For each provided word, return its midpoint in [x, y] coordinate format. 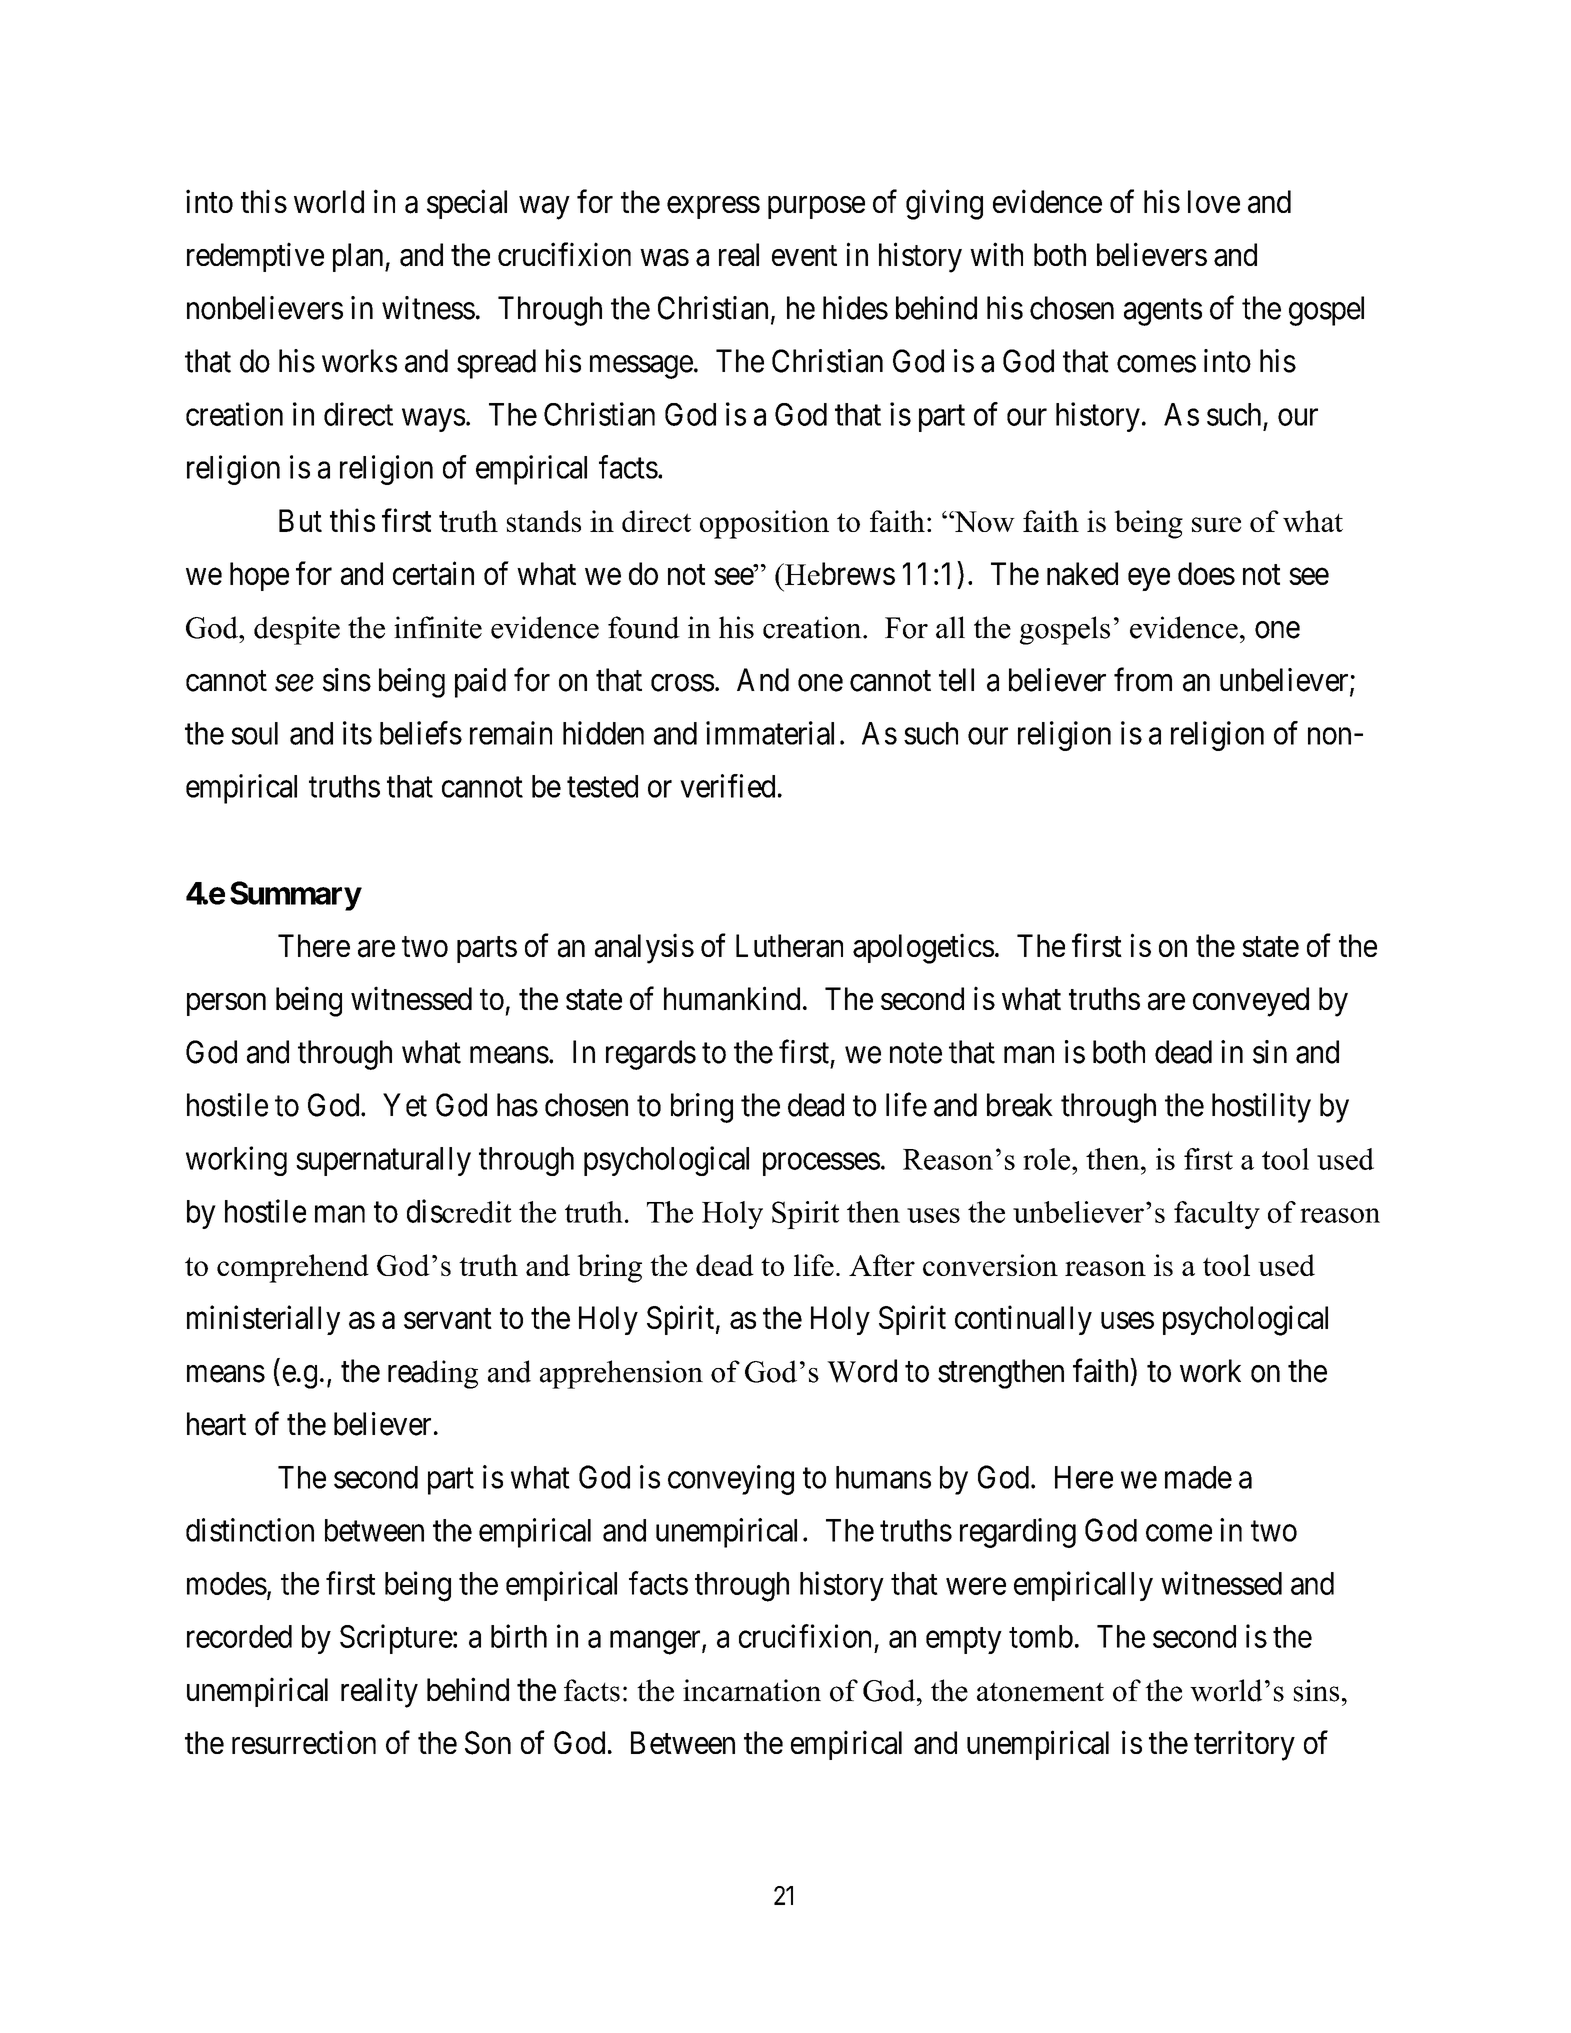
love [1214, 201]
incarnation [752, 1690]
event [804, 256]
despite [297, 630]
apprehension [621, 1374]
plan [359, 257]
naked [1082, 573]
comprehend [293, 1268]
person [226, 1004]
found [644, 627]
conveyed [1251, 1002]
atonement [1040, 1692]
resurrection [304, 1742]
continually [1023, 1320]
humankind [732, 998]
